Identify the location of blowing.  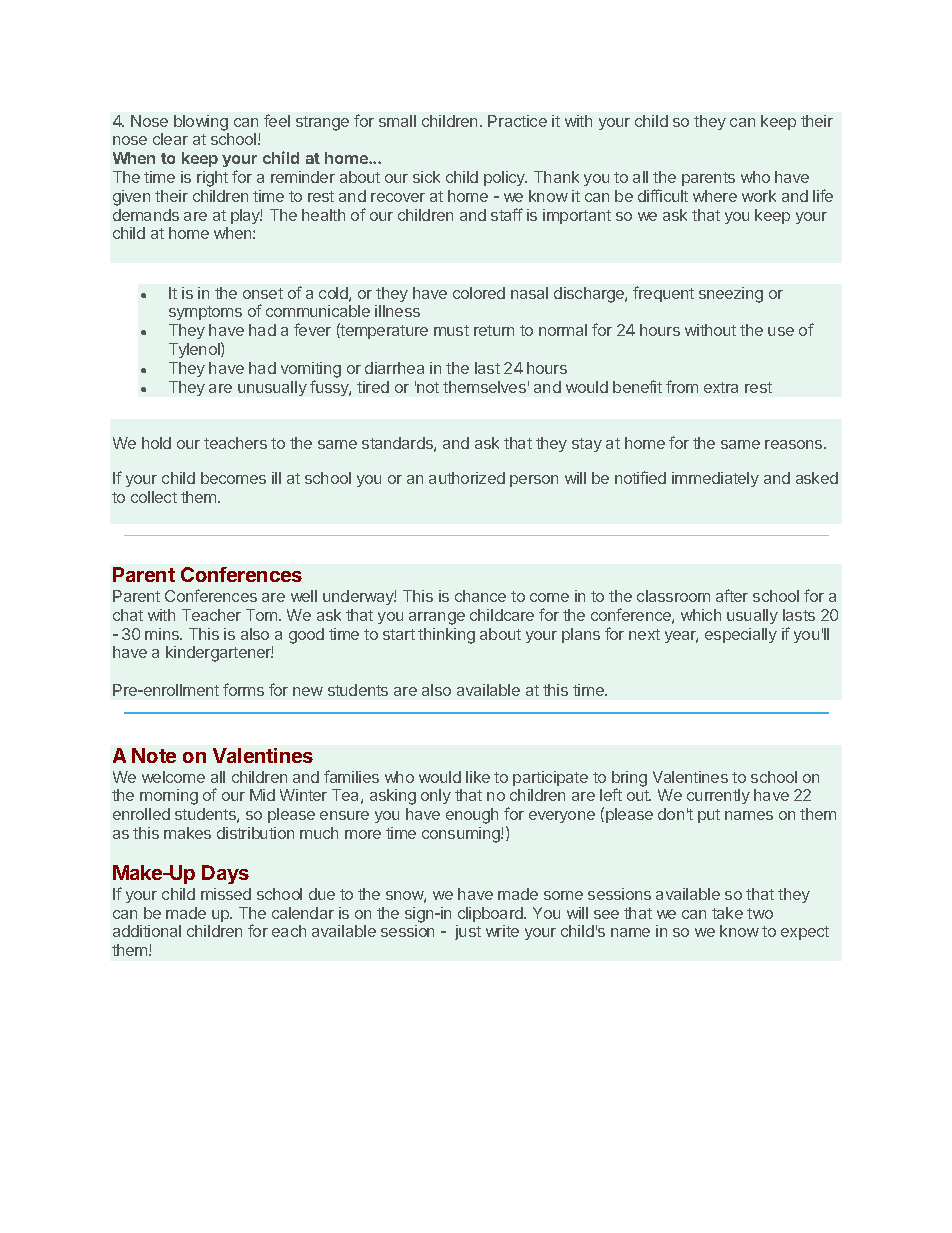
(201, 123).
